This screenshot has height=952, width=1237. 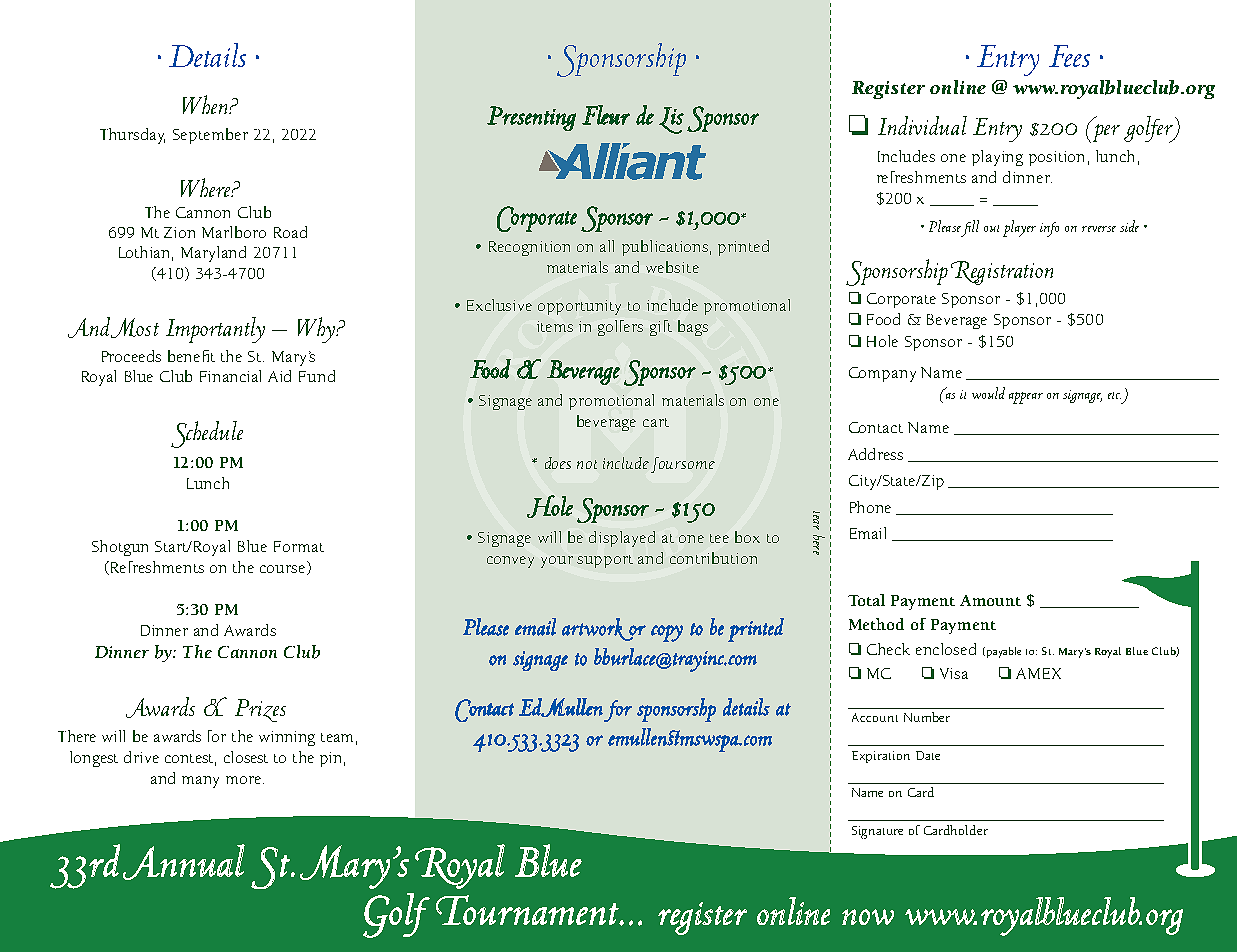 What do you see at coordinates (868, 917) in the screenshot?
I see `now` at bounding box center [868, 917].
